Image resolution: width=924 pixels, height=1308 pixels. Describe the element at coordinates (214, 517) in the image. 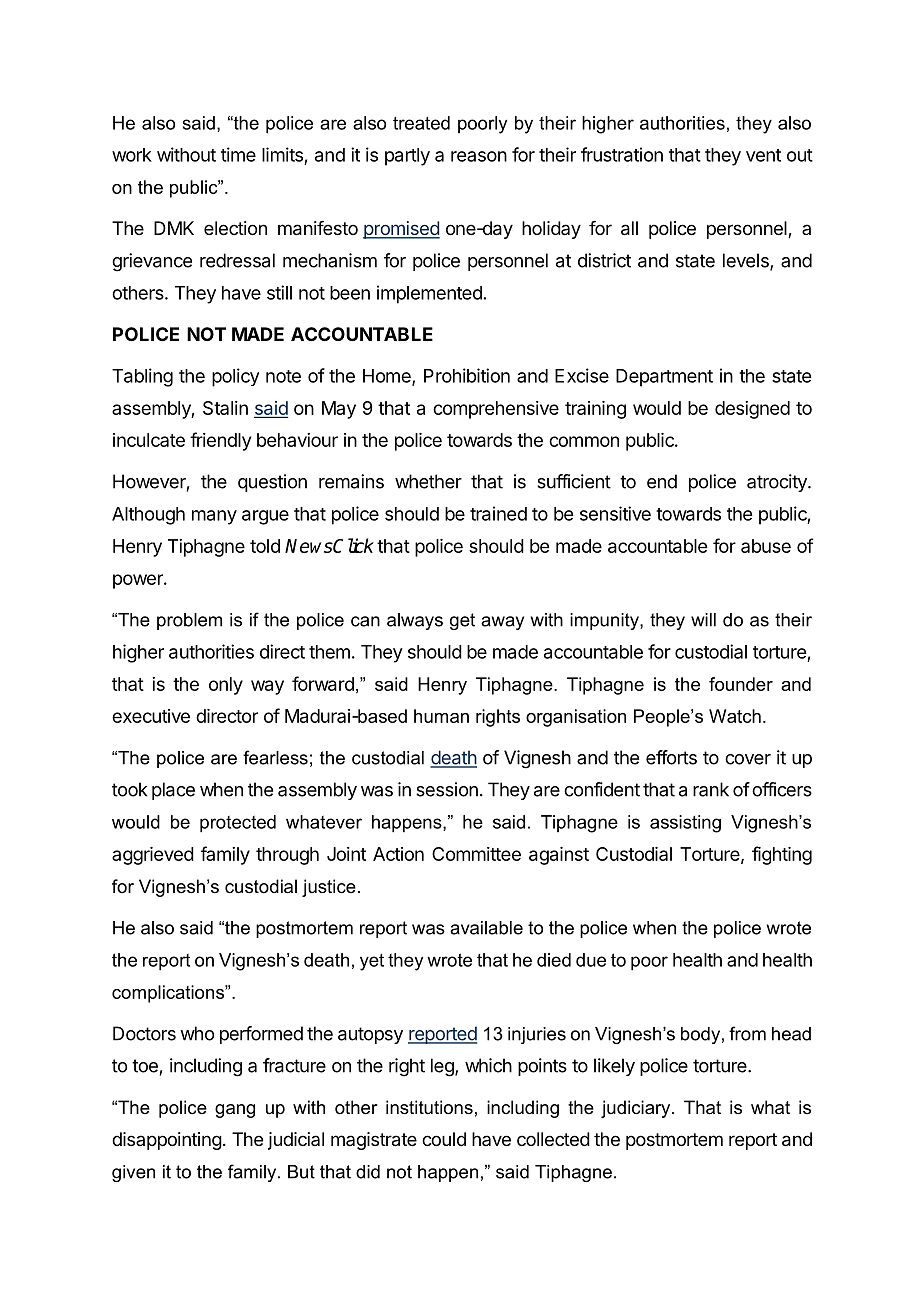

I see `many` at that location.
